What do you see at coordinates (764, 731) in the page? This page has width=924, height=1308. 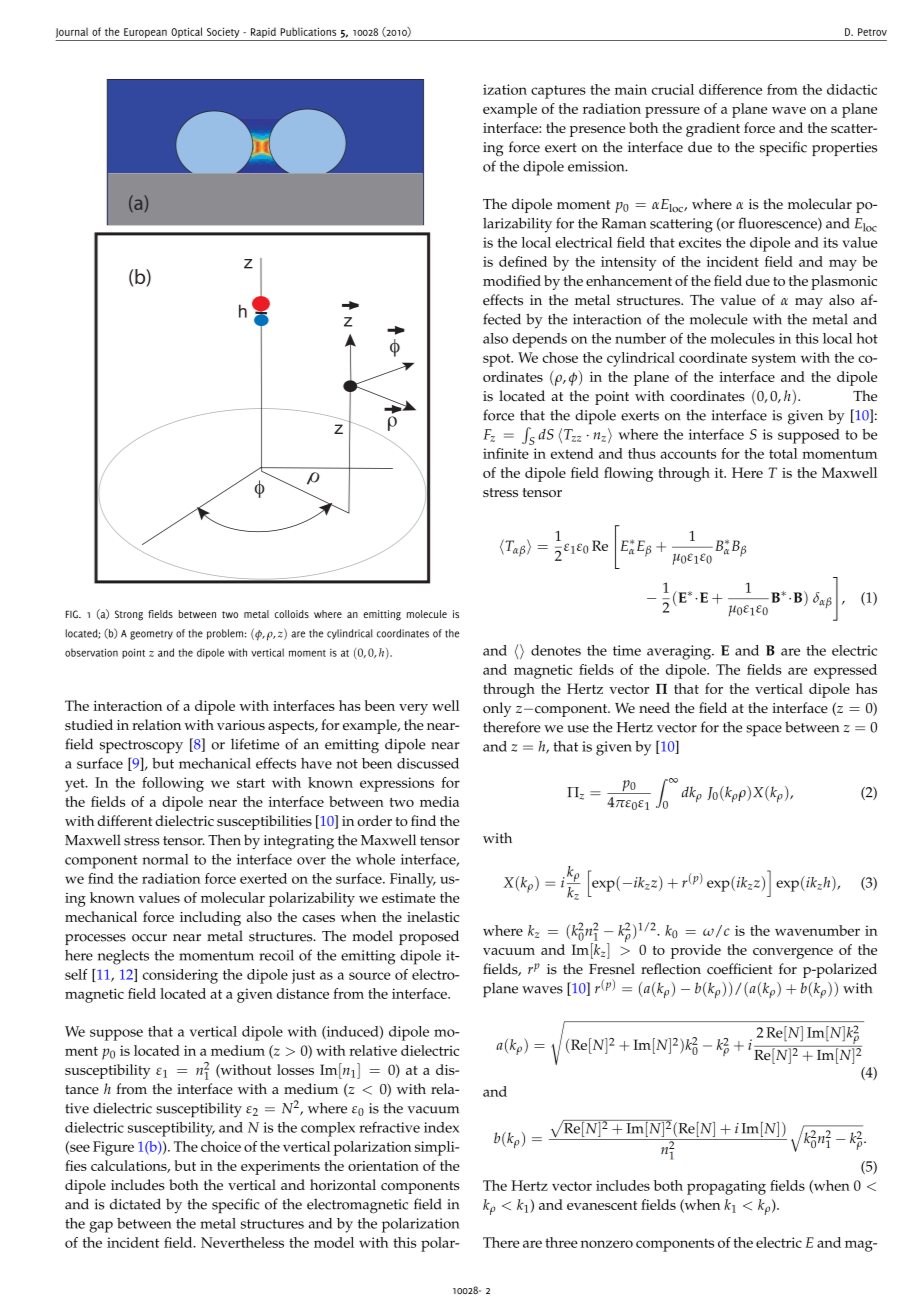 I see `space` at bounding box center [764, 731].
